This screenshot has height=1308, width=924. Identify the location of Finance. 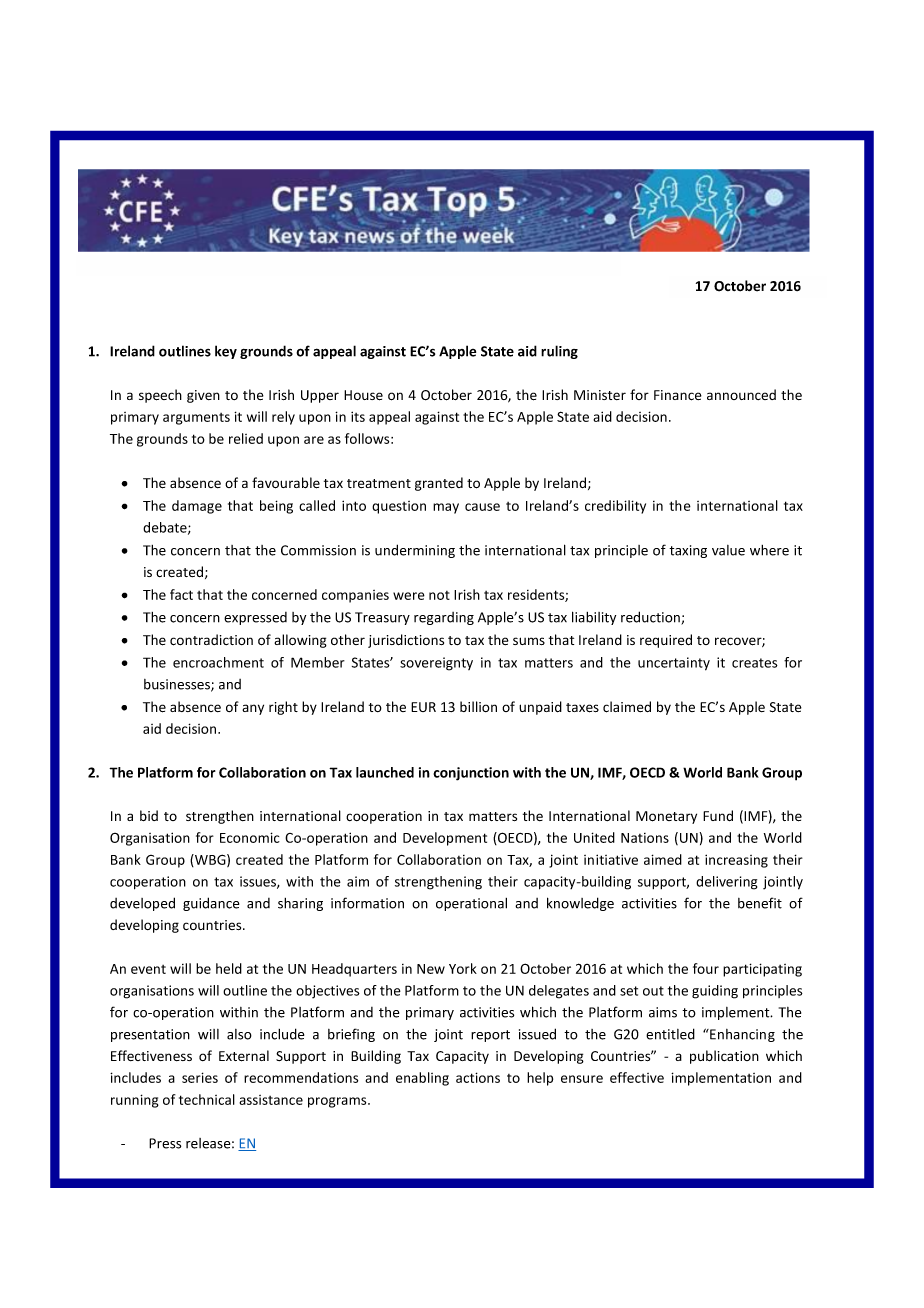
(678, 395).
